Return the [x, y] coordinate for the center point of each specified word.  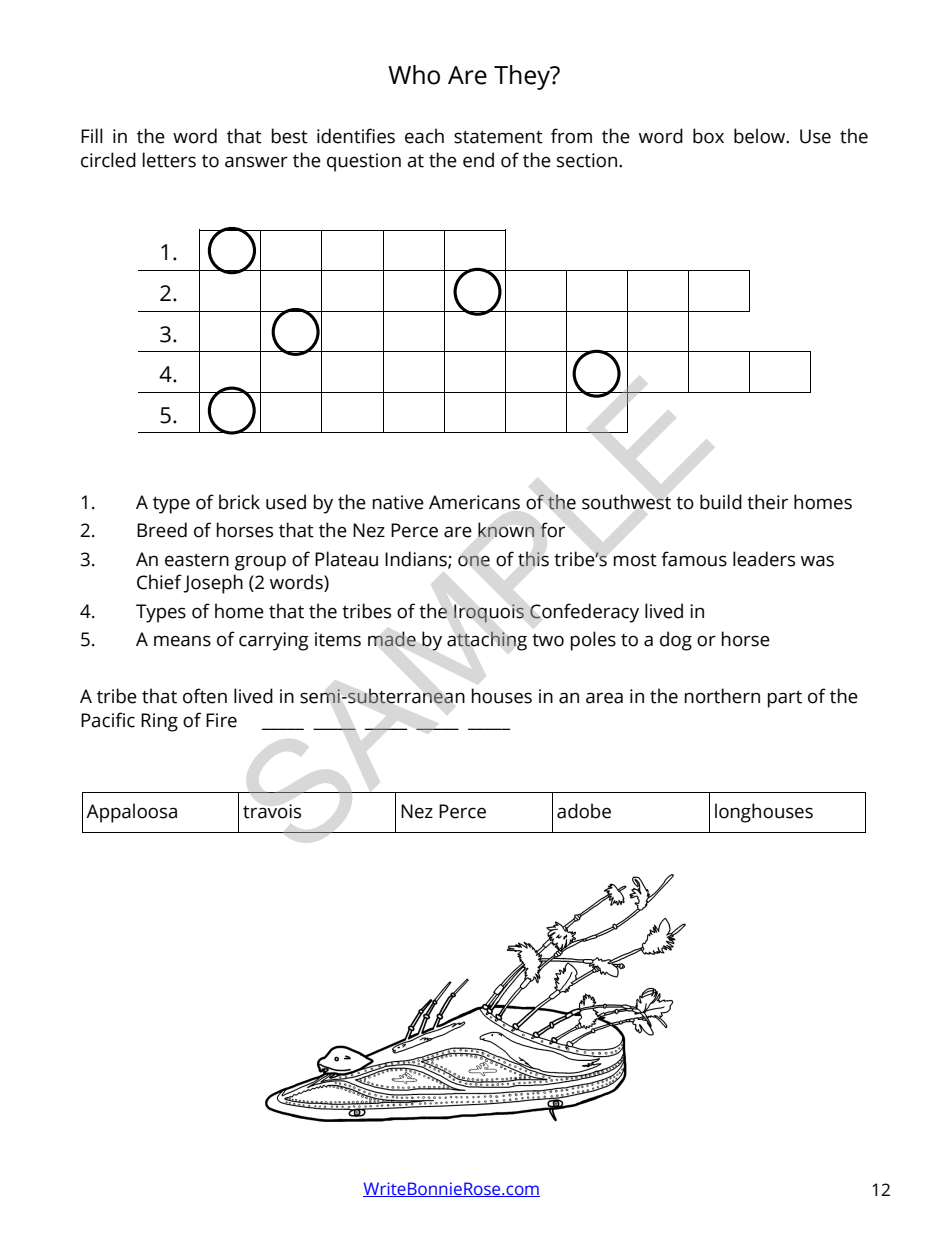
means [182, 641]
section [588, 160]
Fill [92, 135]
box [708, 136]
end [478, 160]
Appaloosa [131, 813]
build [721, 502]
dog [676, 641]
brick [239, 502]
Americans [474, 502]
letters [169, 160]
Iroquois [489, 613]
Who [414, 75]
